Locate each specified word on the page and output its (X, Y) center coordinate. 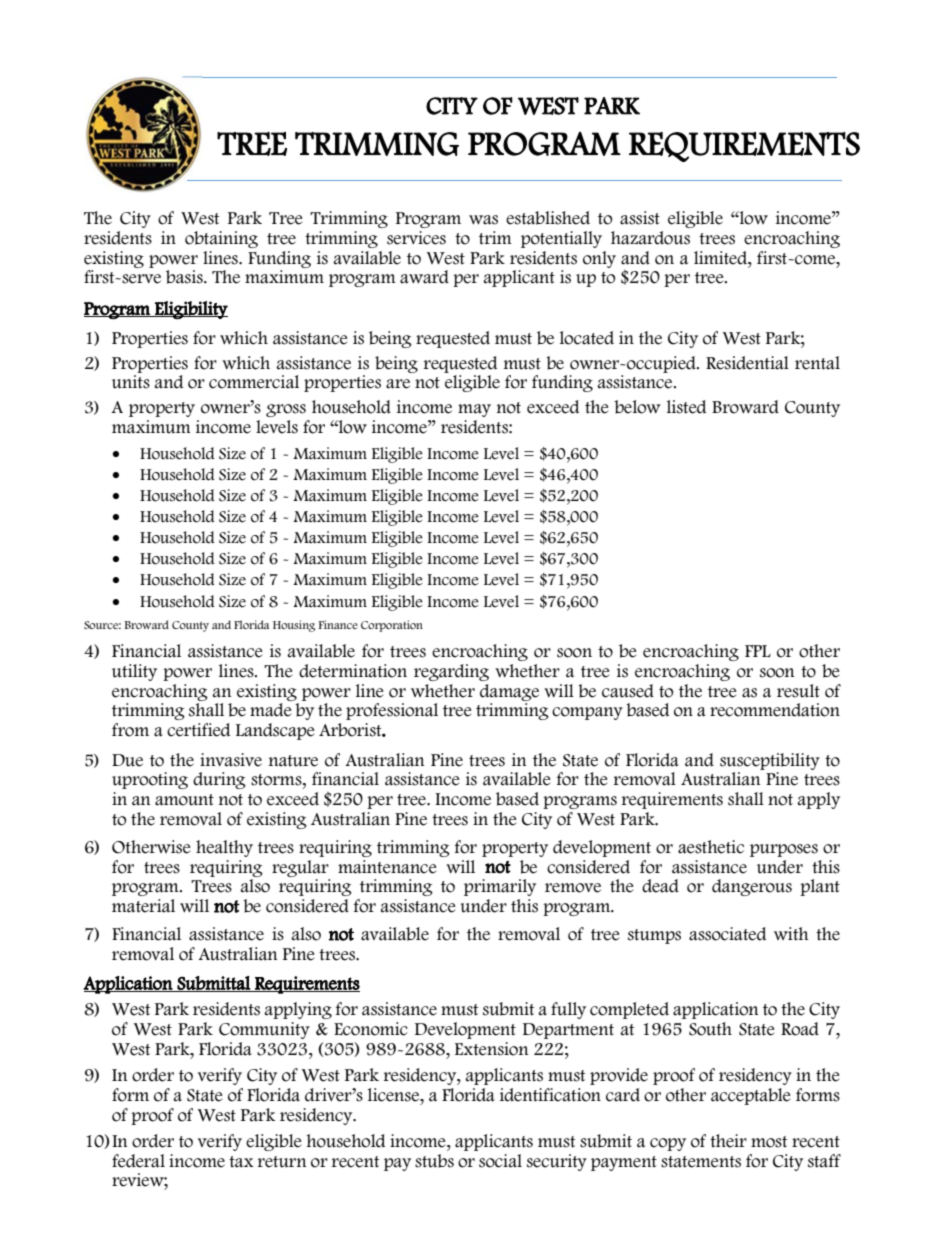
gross (286, 410)
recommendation (775, 710)
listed (686, 407)
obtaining (221, 239)
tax (241, 1162)
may (474, 410)
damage (509, 692)
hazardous (650, 238)
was (483, 220)
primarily (500, 887)
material (143, 906)
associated (727, 934)
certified (198, 730)
